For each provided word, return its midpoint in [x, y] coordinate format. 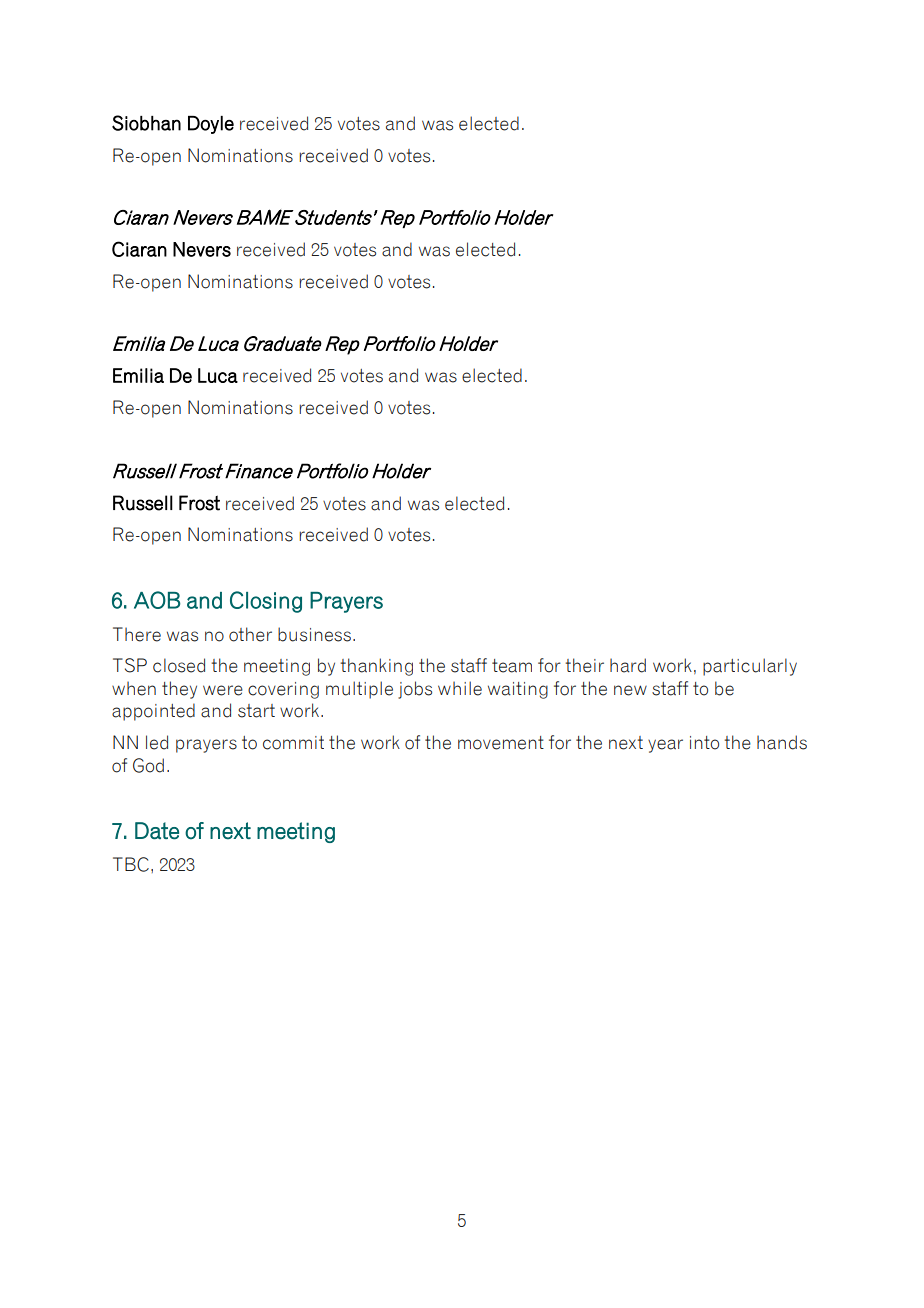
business [314, 634]
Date [157, 831]
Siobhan [146, 123]
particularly [750, 667]
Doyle [211, 125]
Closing [266, 602]
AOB [157, 600]
